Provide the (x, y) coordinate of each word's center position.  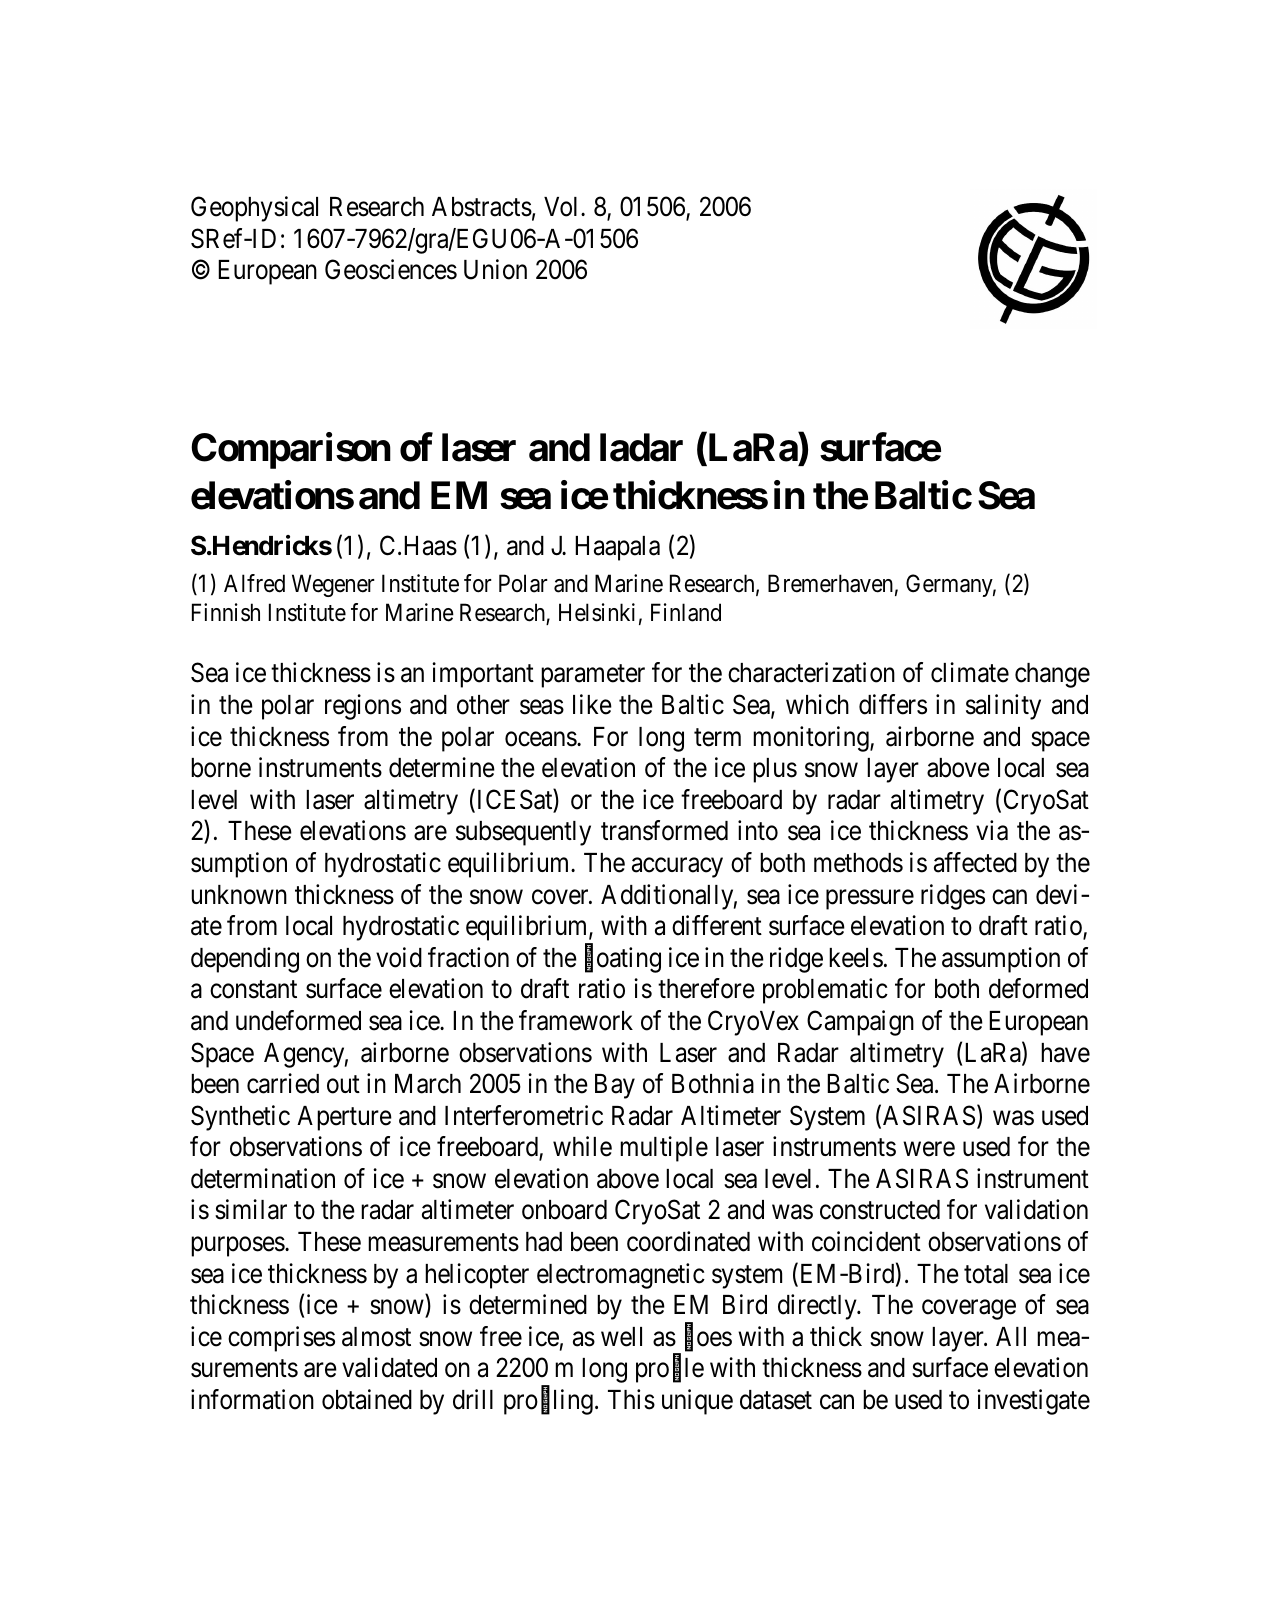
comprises (281, 1339)
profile (670, 1370)
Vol (563, 207)
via (992, 830)
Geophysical (254, 209)
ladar (641, 448)
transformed (664, 830)
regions (363, 707)
